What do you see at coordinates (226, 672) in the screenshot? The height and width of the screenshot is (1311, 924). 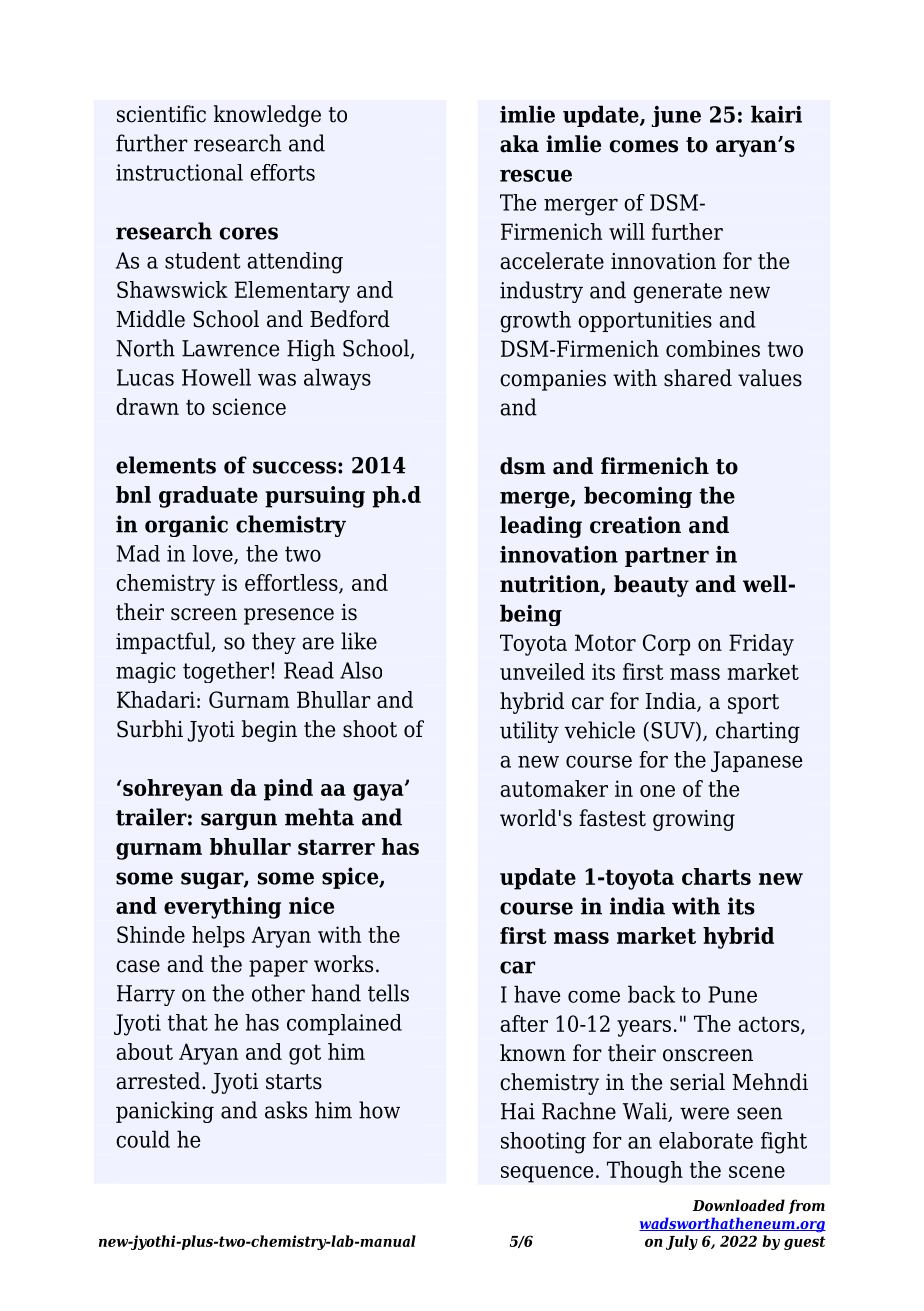 I see `together` at bounding box center [226, 672].
